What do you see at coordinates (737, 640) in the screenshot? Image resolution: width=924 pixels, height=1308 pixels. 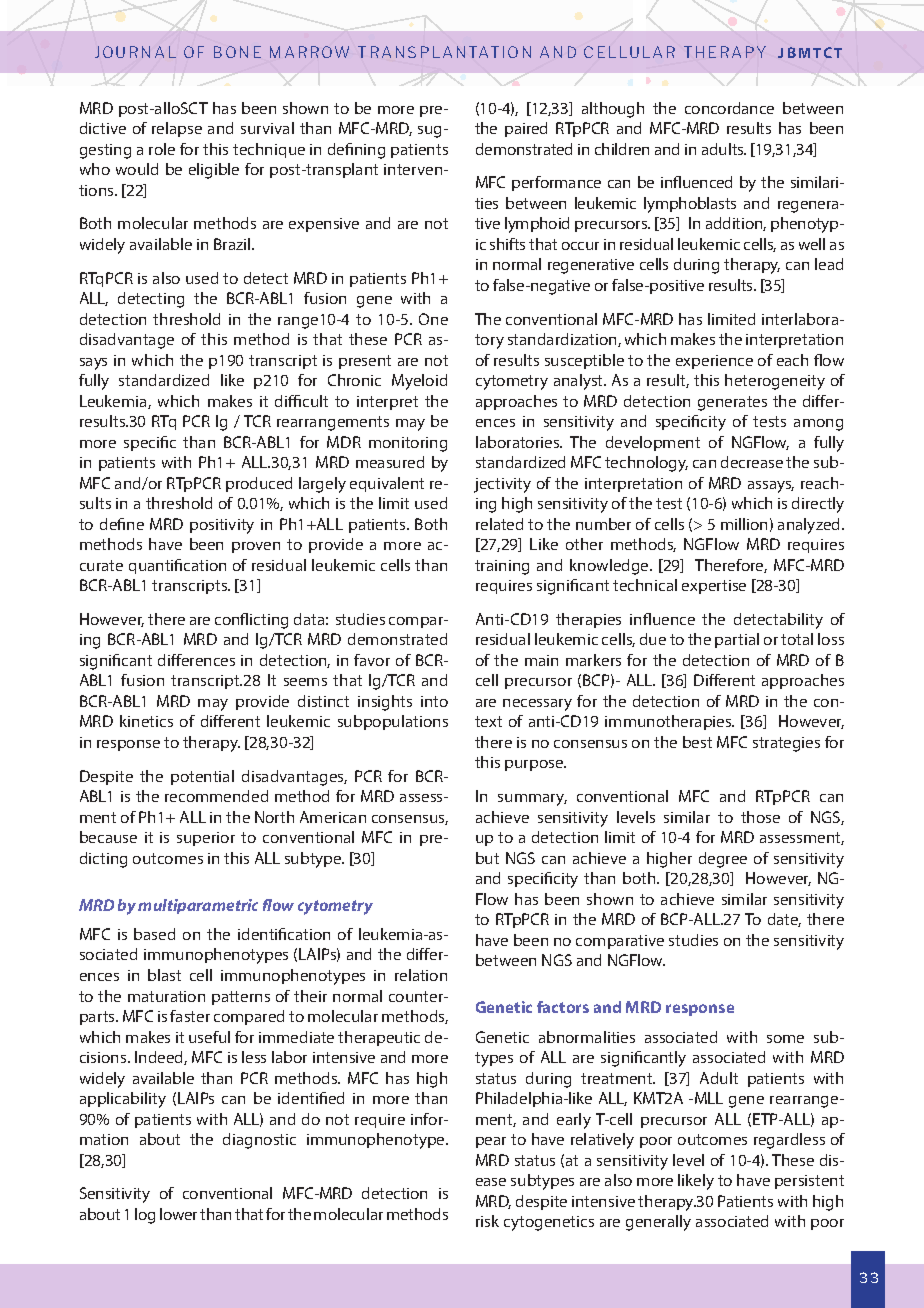 I see `partial` at bounding box center [737, 640].
